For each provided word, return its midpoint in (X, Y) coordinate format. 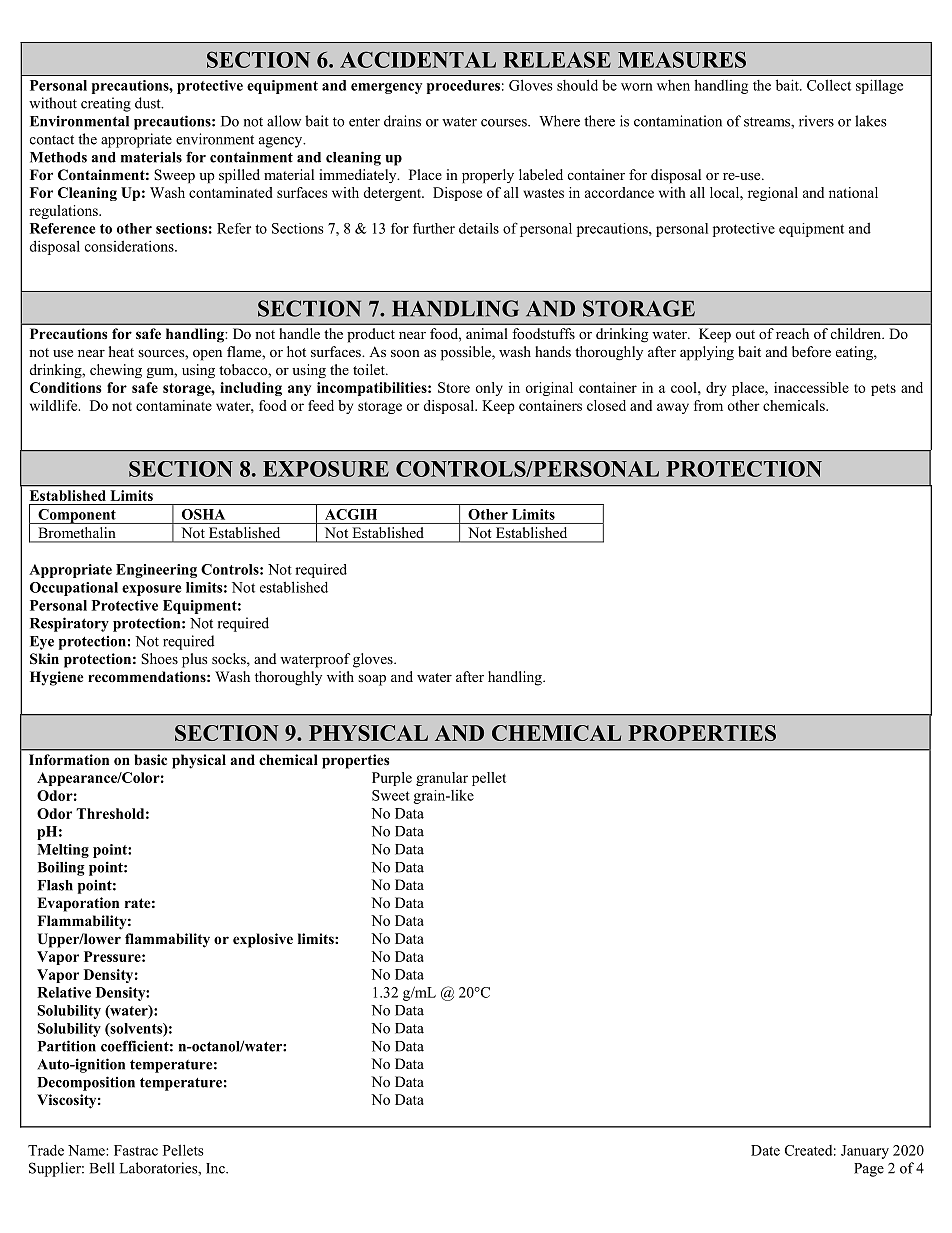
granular (442, 779)
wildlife (55, 405)
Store (454, 387)
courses (505, 123)
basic (150, 759)
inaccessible (811, 387)
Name (87, 1150)
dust (149, 103)
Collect (829, 85)
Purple (392, 779)
